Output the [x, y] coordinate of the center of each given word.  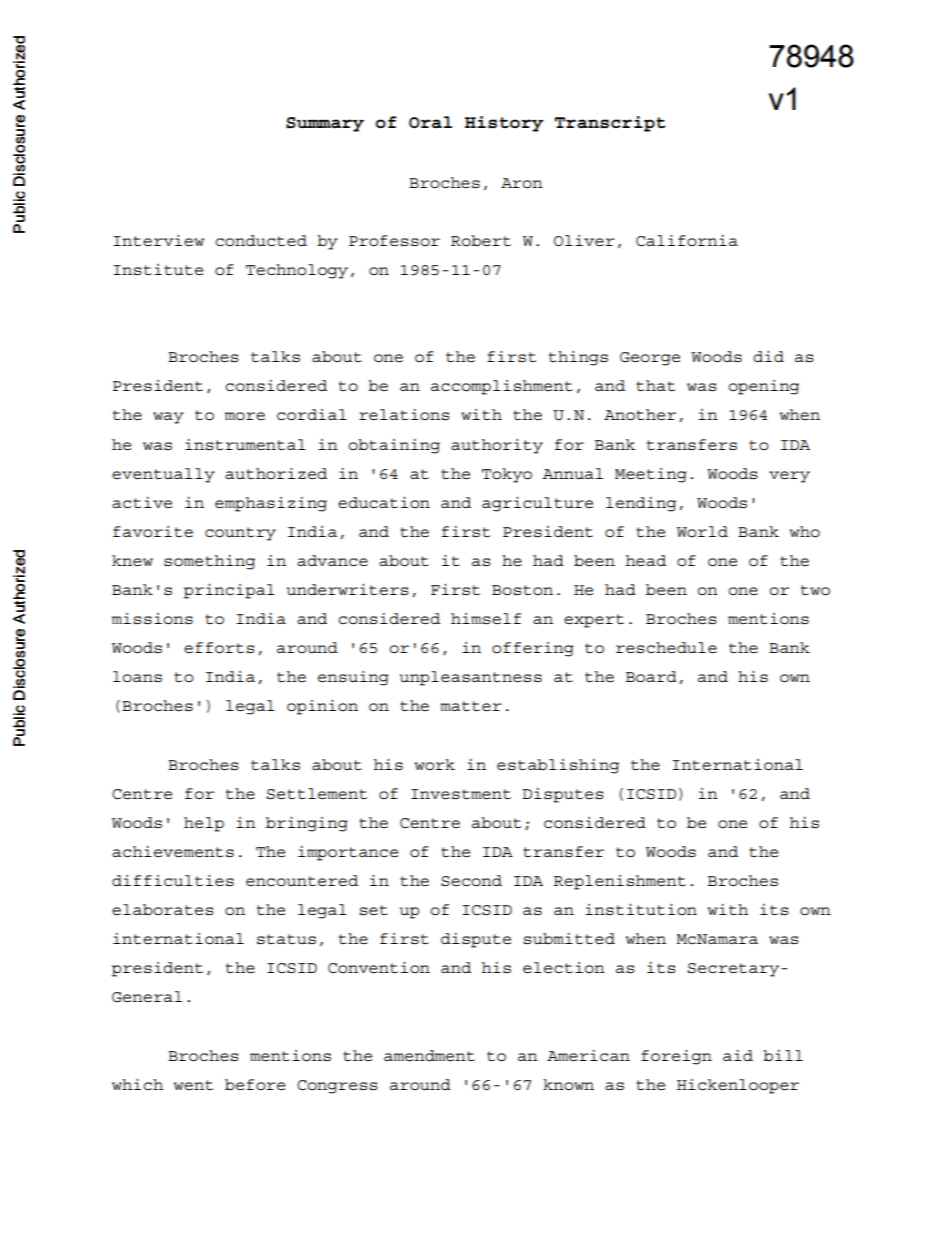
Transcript [610, 124]
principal [229, 591]
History [504, 124]
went [193, 1085]
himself [486, 619]
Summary [325, 124]
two [815, 590]
